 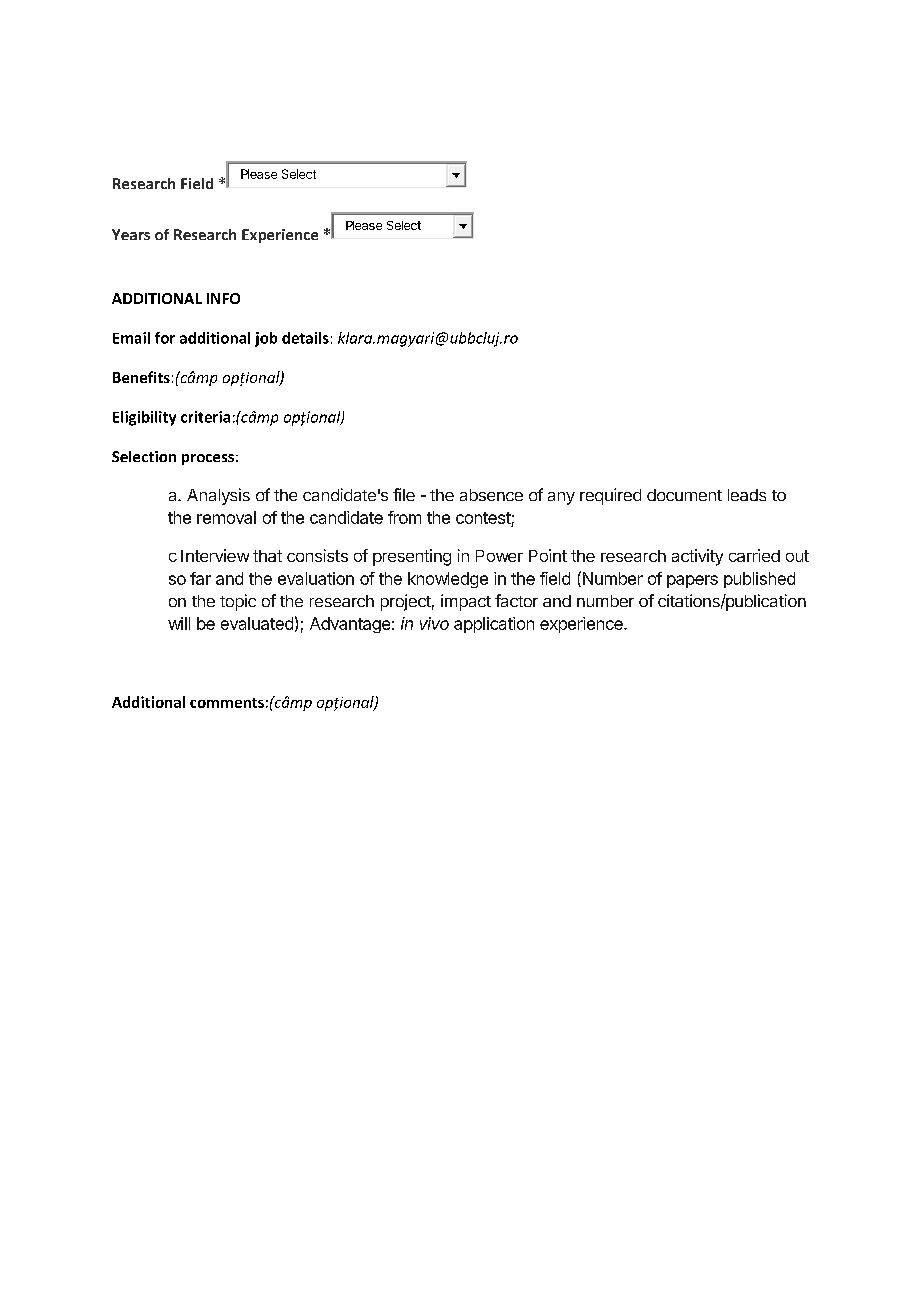 I want to click on impact, so click(x=466, y=602).
